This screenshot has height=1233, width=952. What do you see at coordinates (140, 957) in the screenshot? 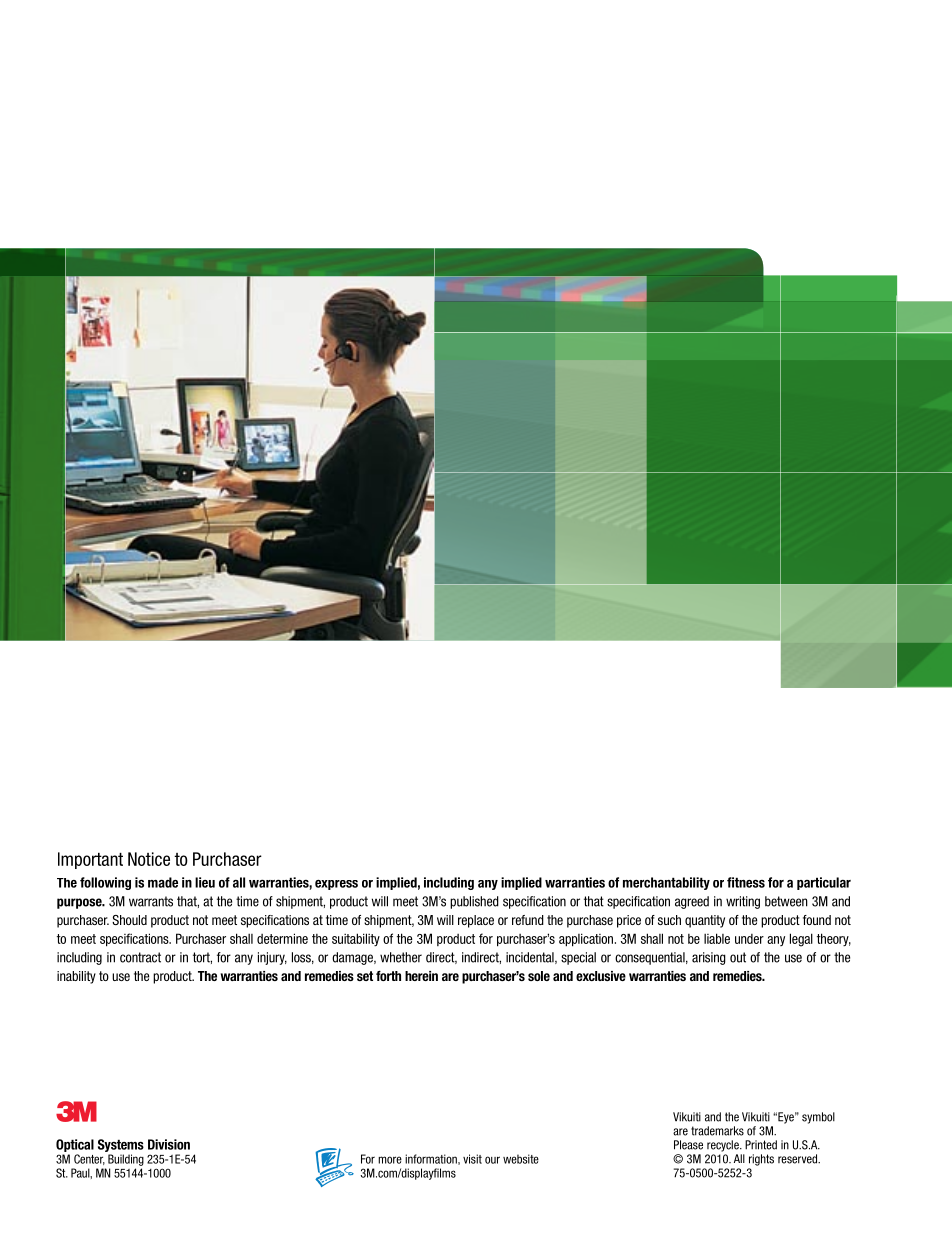
I see `contract` at bounding box center [140, 957].
